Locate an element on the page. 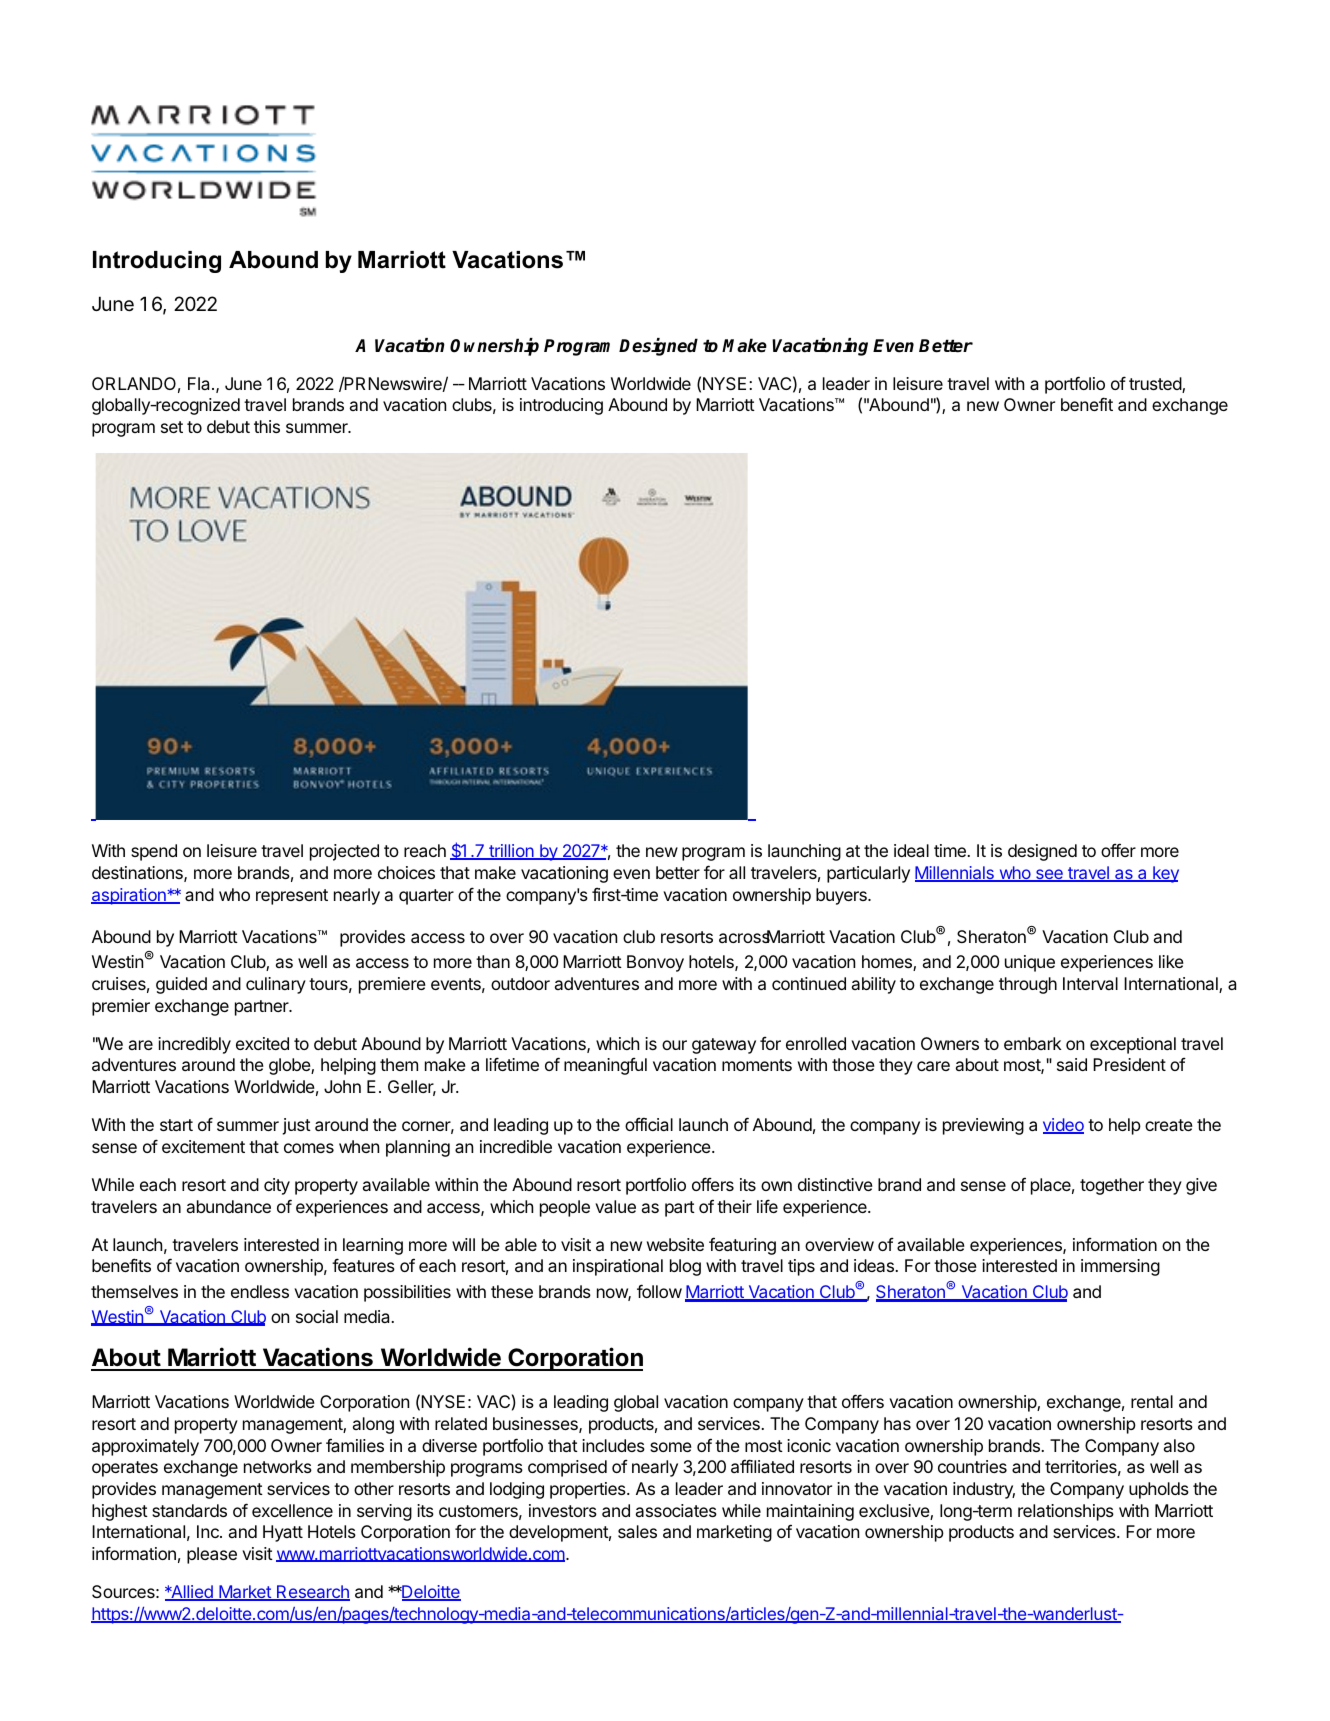  Interval is located at coordinates (1090, 983).
